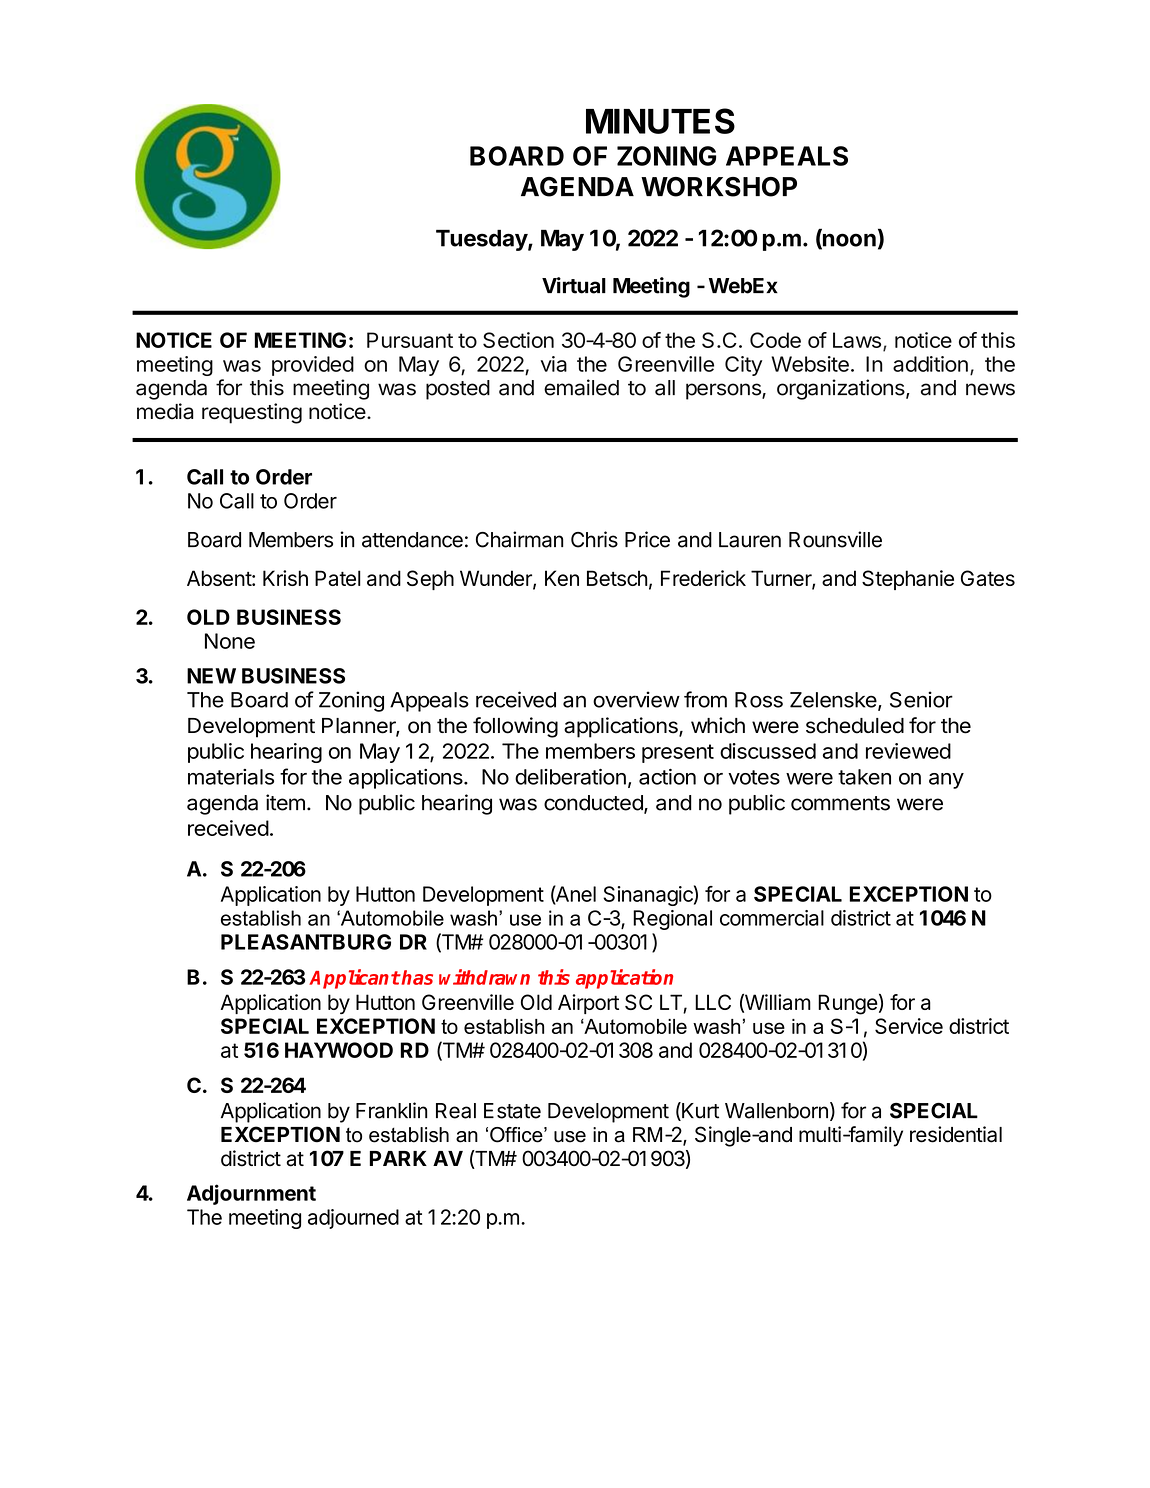 The height and width of the screenshot is (1488, 1150). I want to click on Pursuant, so click(410, 340).
